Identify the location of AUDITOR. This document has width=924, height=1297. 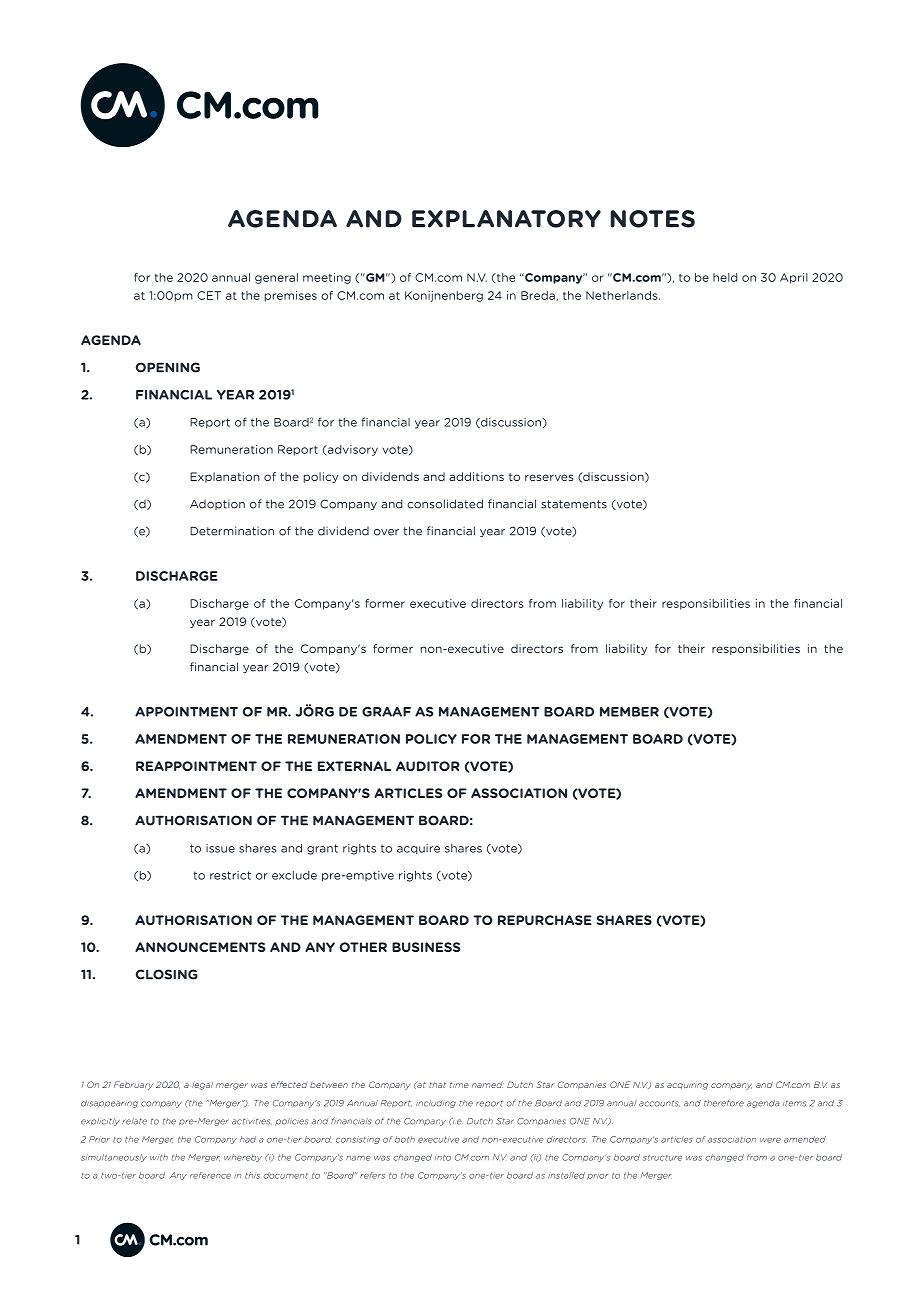
(428, 766).
